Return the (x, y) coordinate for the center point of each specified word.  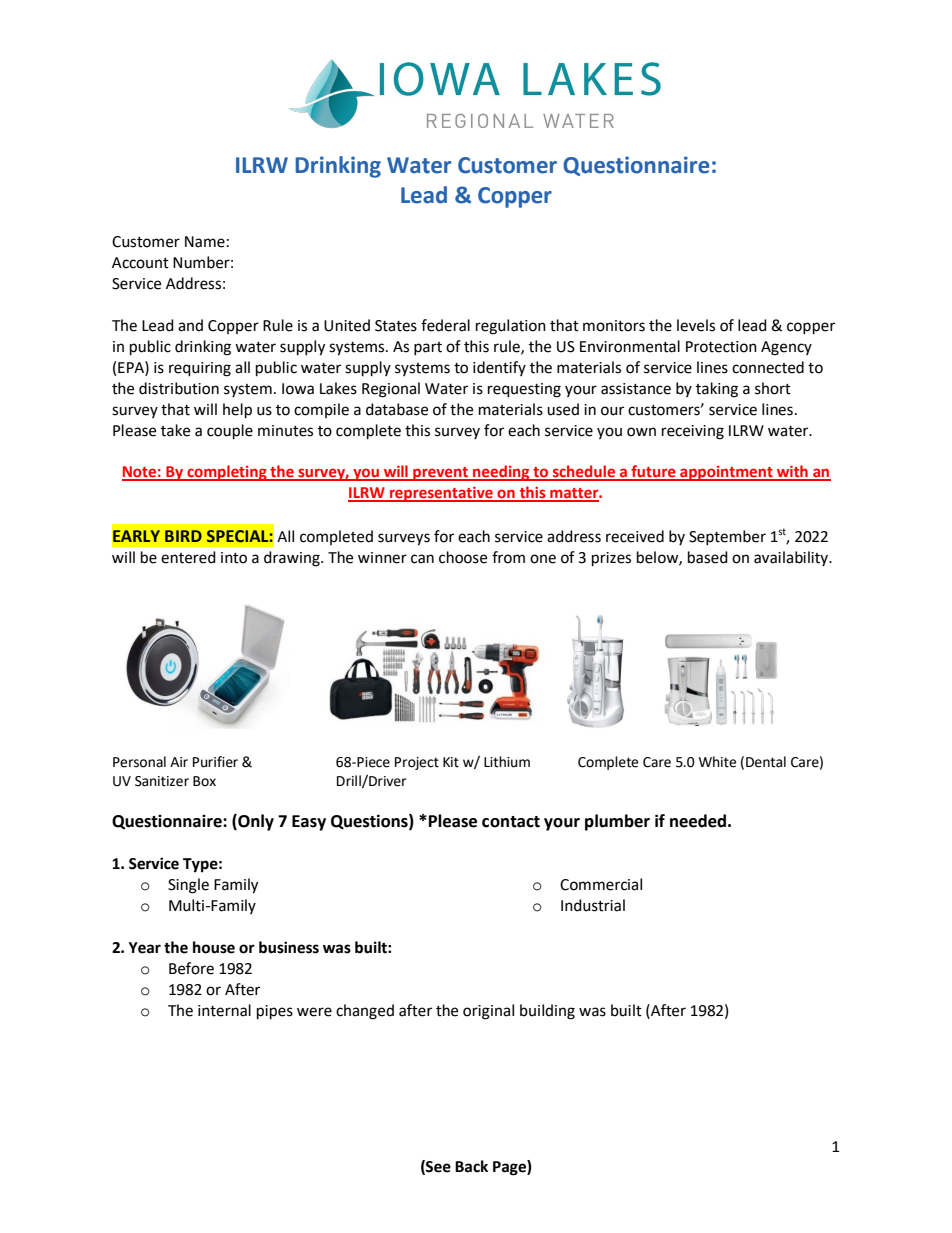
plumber (617, 822)
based (708, 557)
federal (445, 325)
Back (471, 1166)
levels (696, 325)
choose (463, 557)
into (234, 558)
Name (205, 242)
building (547, 1012)
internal (224, 1010)
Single (188, 886)
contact (511, 822)
